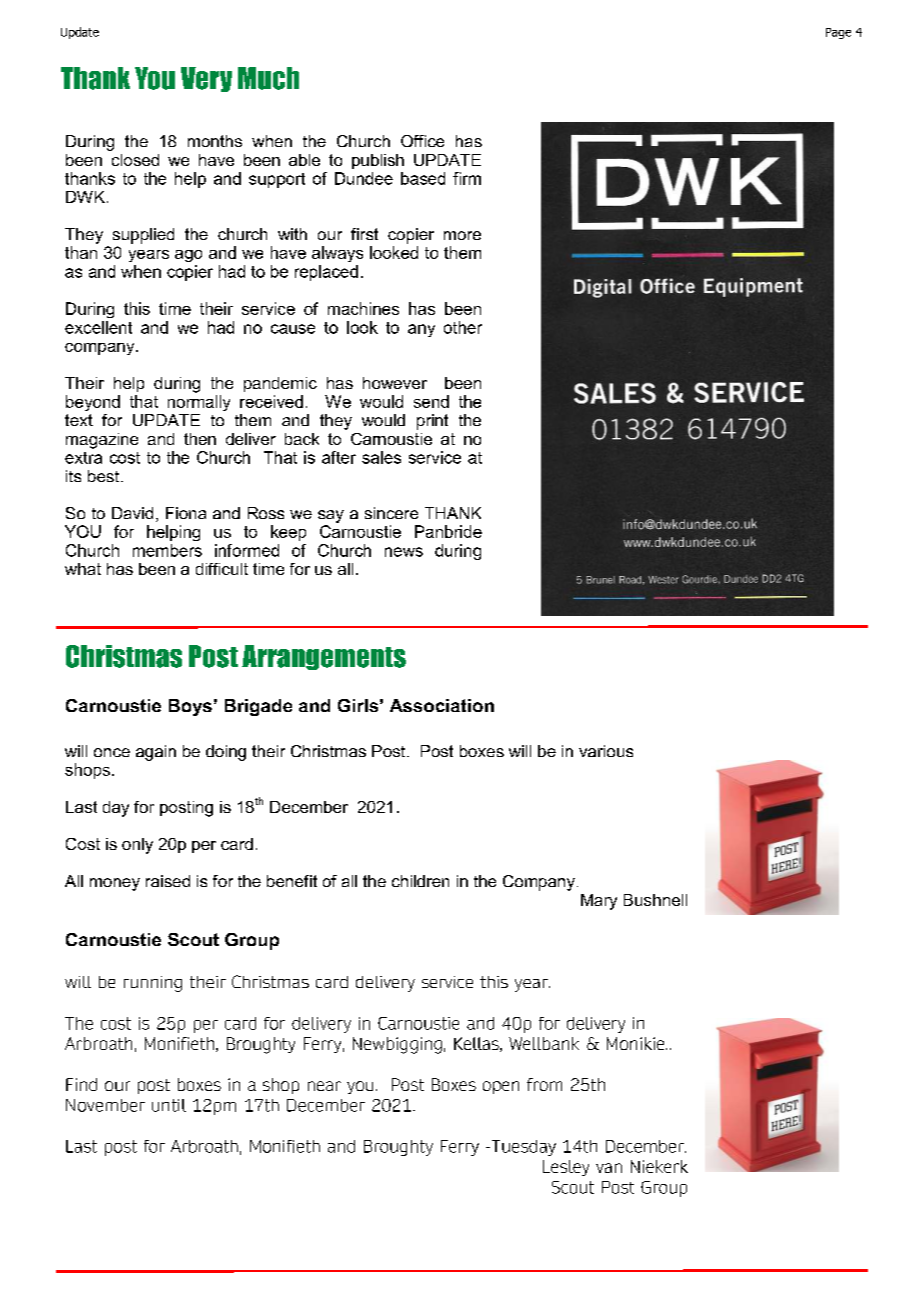 The height and width of the screenshot is (1308, 924). What do you see at coordinates (838, 33) in the screenshot?
I see `Page` at bounding box center [838, 33].
